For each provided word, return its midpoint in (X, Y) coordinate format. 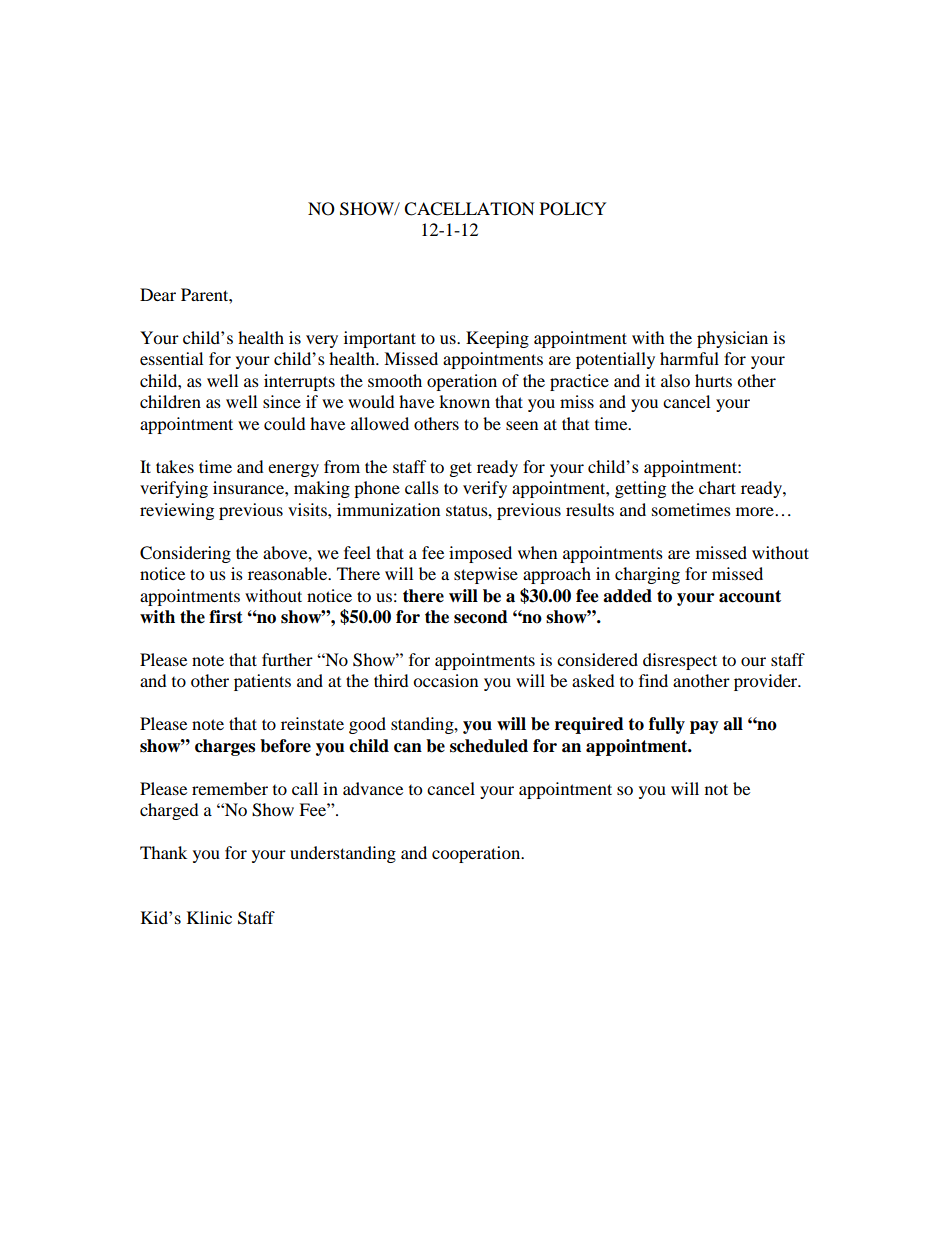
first (226, 617)
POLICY (573, 209)
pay (704, 727)
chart (717, 487)
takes (175, 466)
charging (647, 575)
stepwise (486, 575)
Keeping (497, 339)
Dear (158, 294)
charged (169, 811)
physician (732, 339)
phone (377, 489)
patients (262, 682)
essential (171, 358)
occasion (445, 680)
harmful (689, 358)
